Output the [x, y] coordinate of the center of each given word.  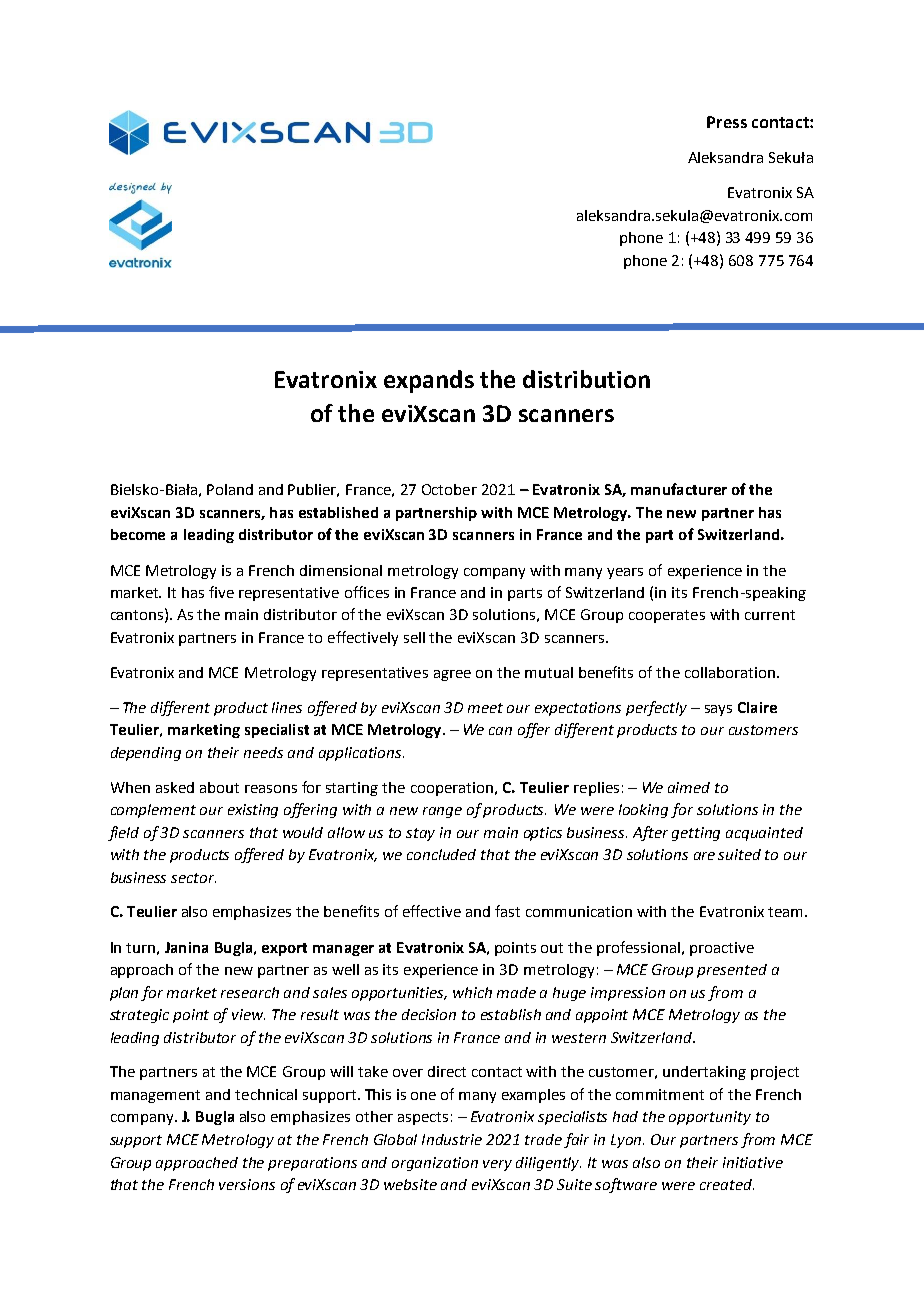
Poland [230, 489]
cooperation [452, 789]
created [727, 1184]
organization [435, 1164]
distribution [586, 379]
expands [429, 381]
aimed [689, 787]
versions [247, 1184]
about [219, 787]
